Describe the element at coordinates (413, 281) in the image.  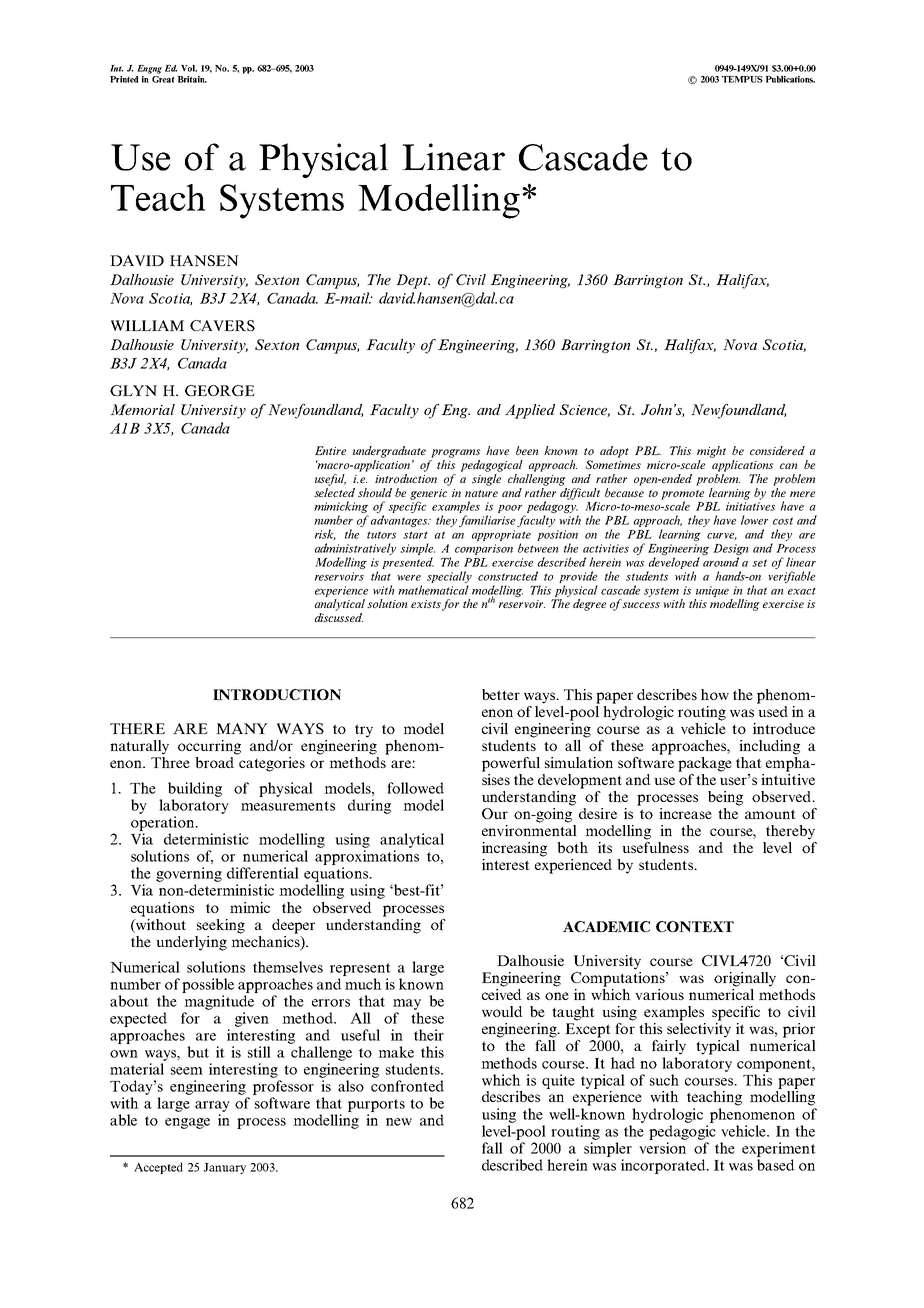
I see `Dept` at that location.
